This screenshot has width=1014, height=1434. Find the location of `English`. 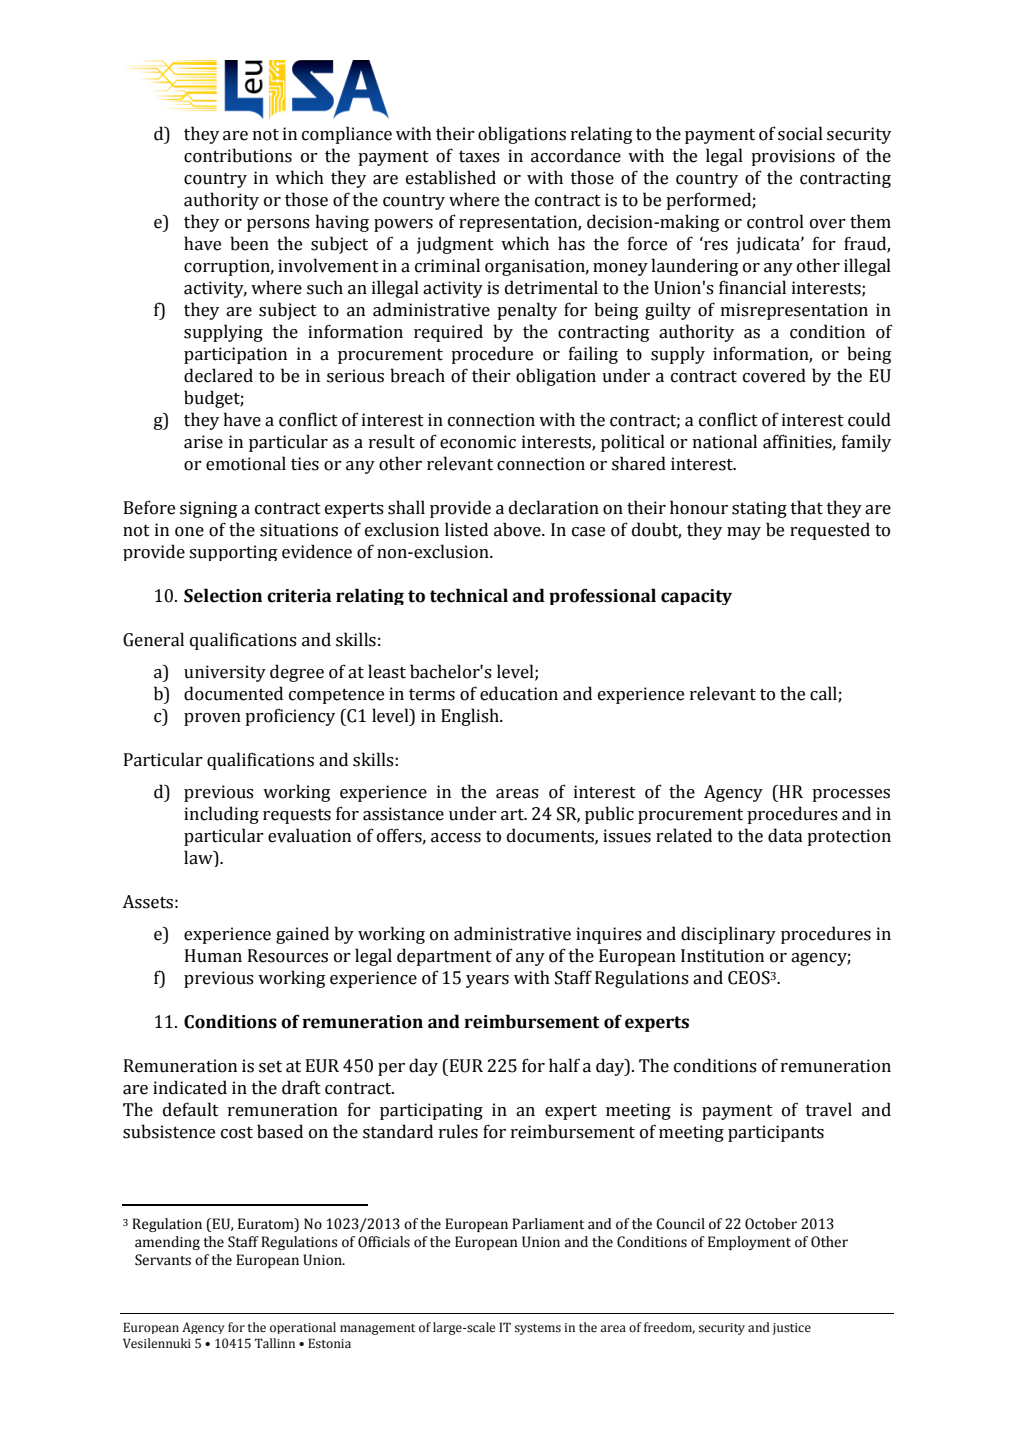

English is located at coordinates (471, 717).
